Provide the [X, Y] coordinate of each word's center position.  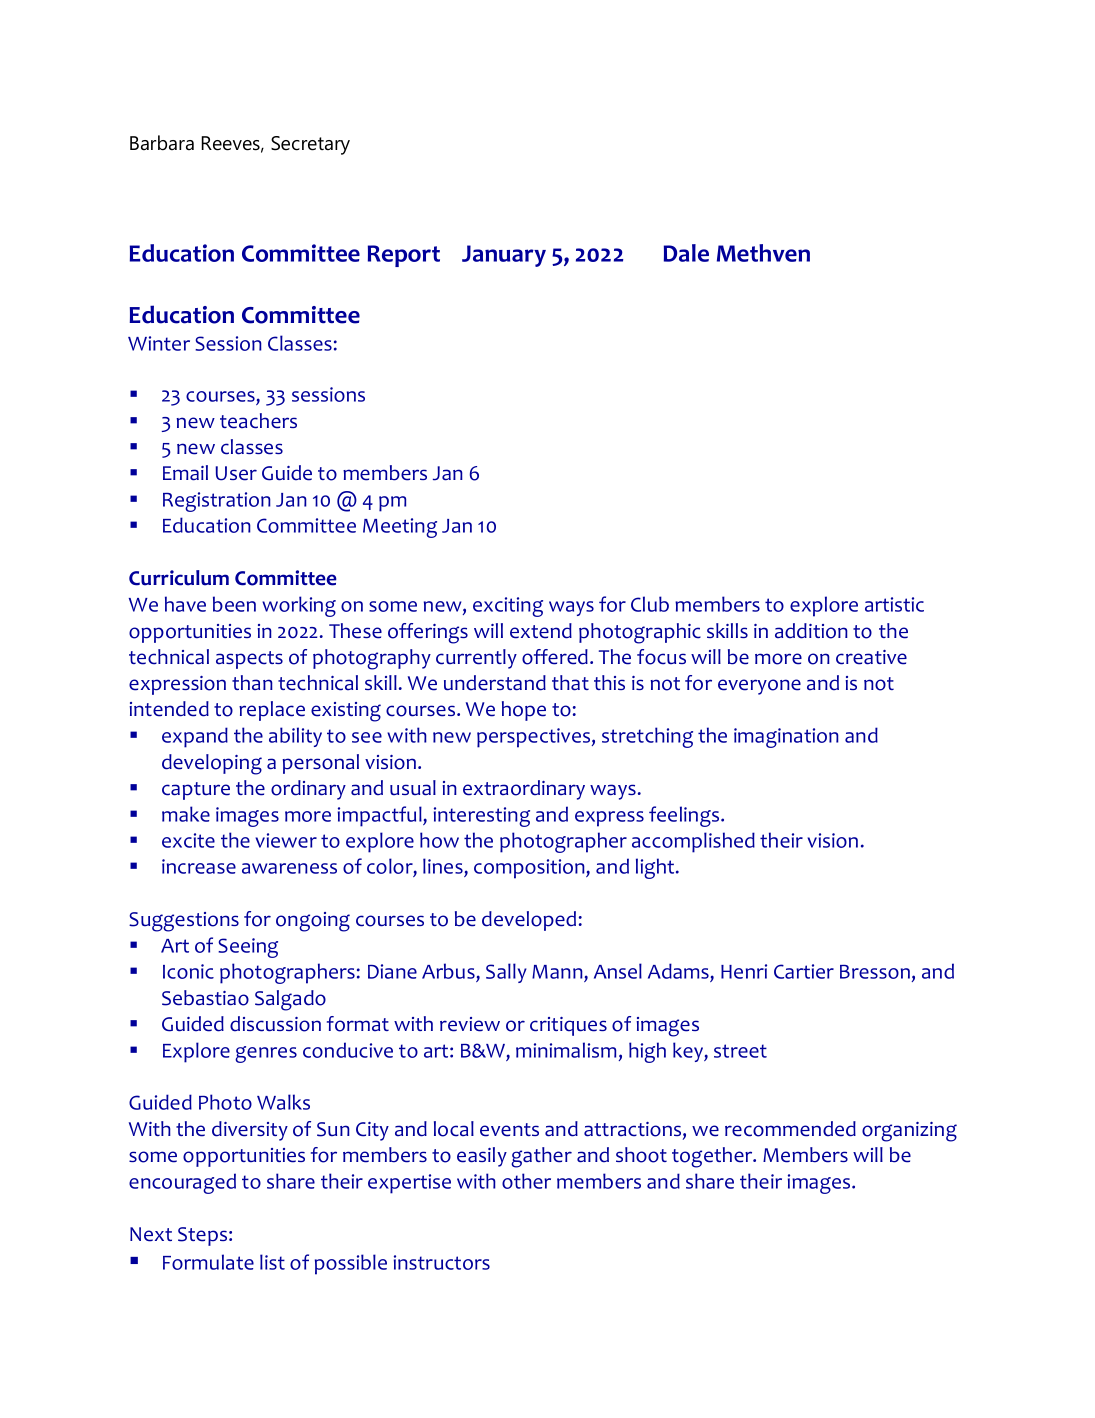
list [272, 1262]
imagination [786, 738]
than [252, 682]
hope [524, 711]
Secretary [310, 145]
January [504, 256]
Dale [686, 253]
